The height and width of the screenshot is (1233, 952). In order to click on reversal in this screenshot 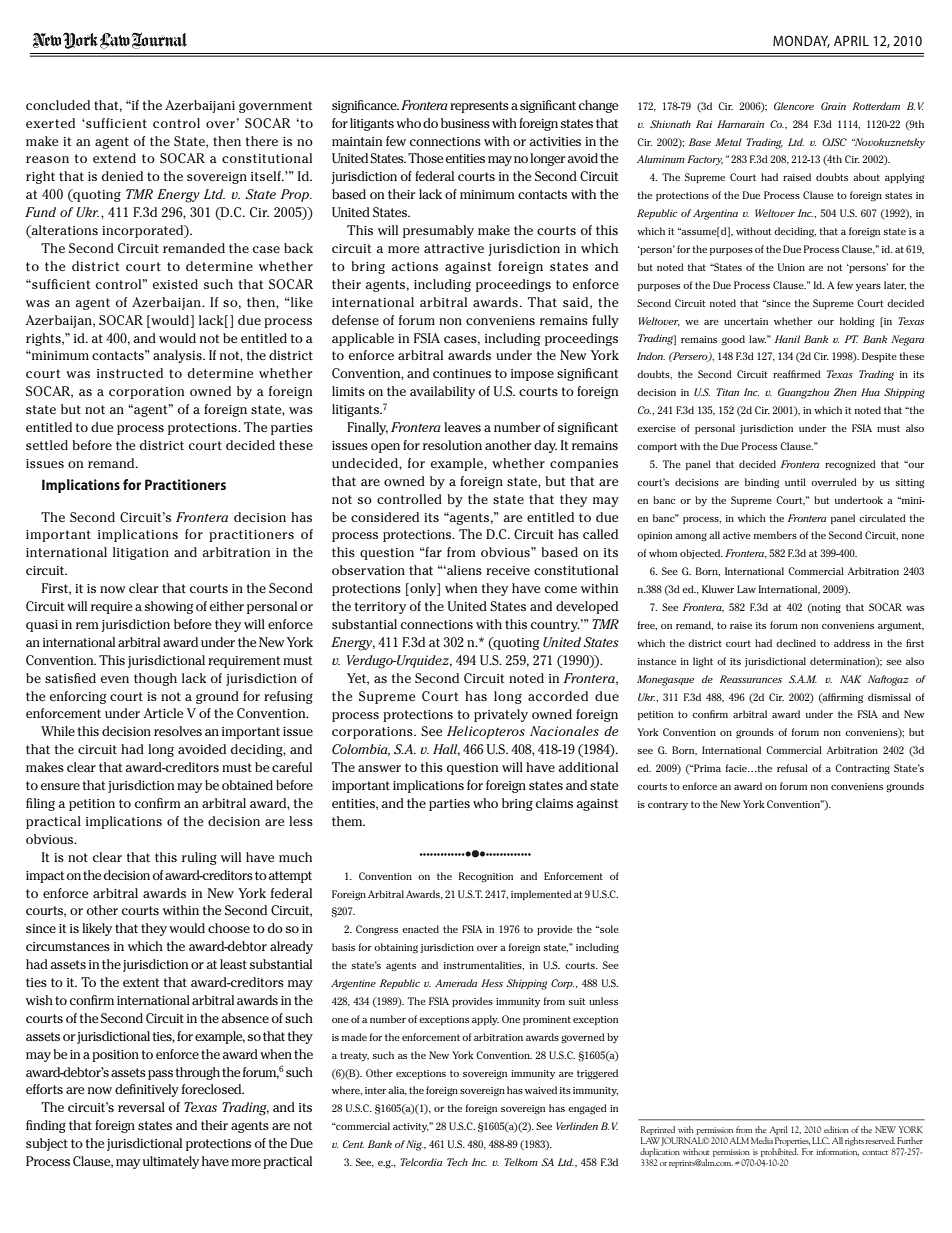, I will do `click(141, 1107)`.
